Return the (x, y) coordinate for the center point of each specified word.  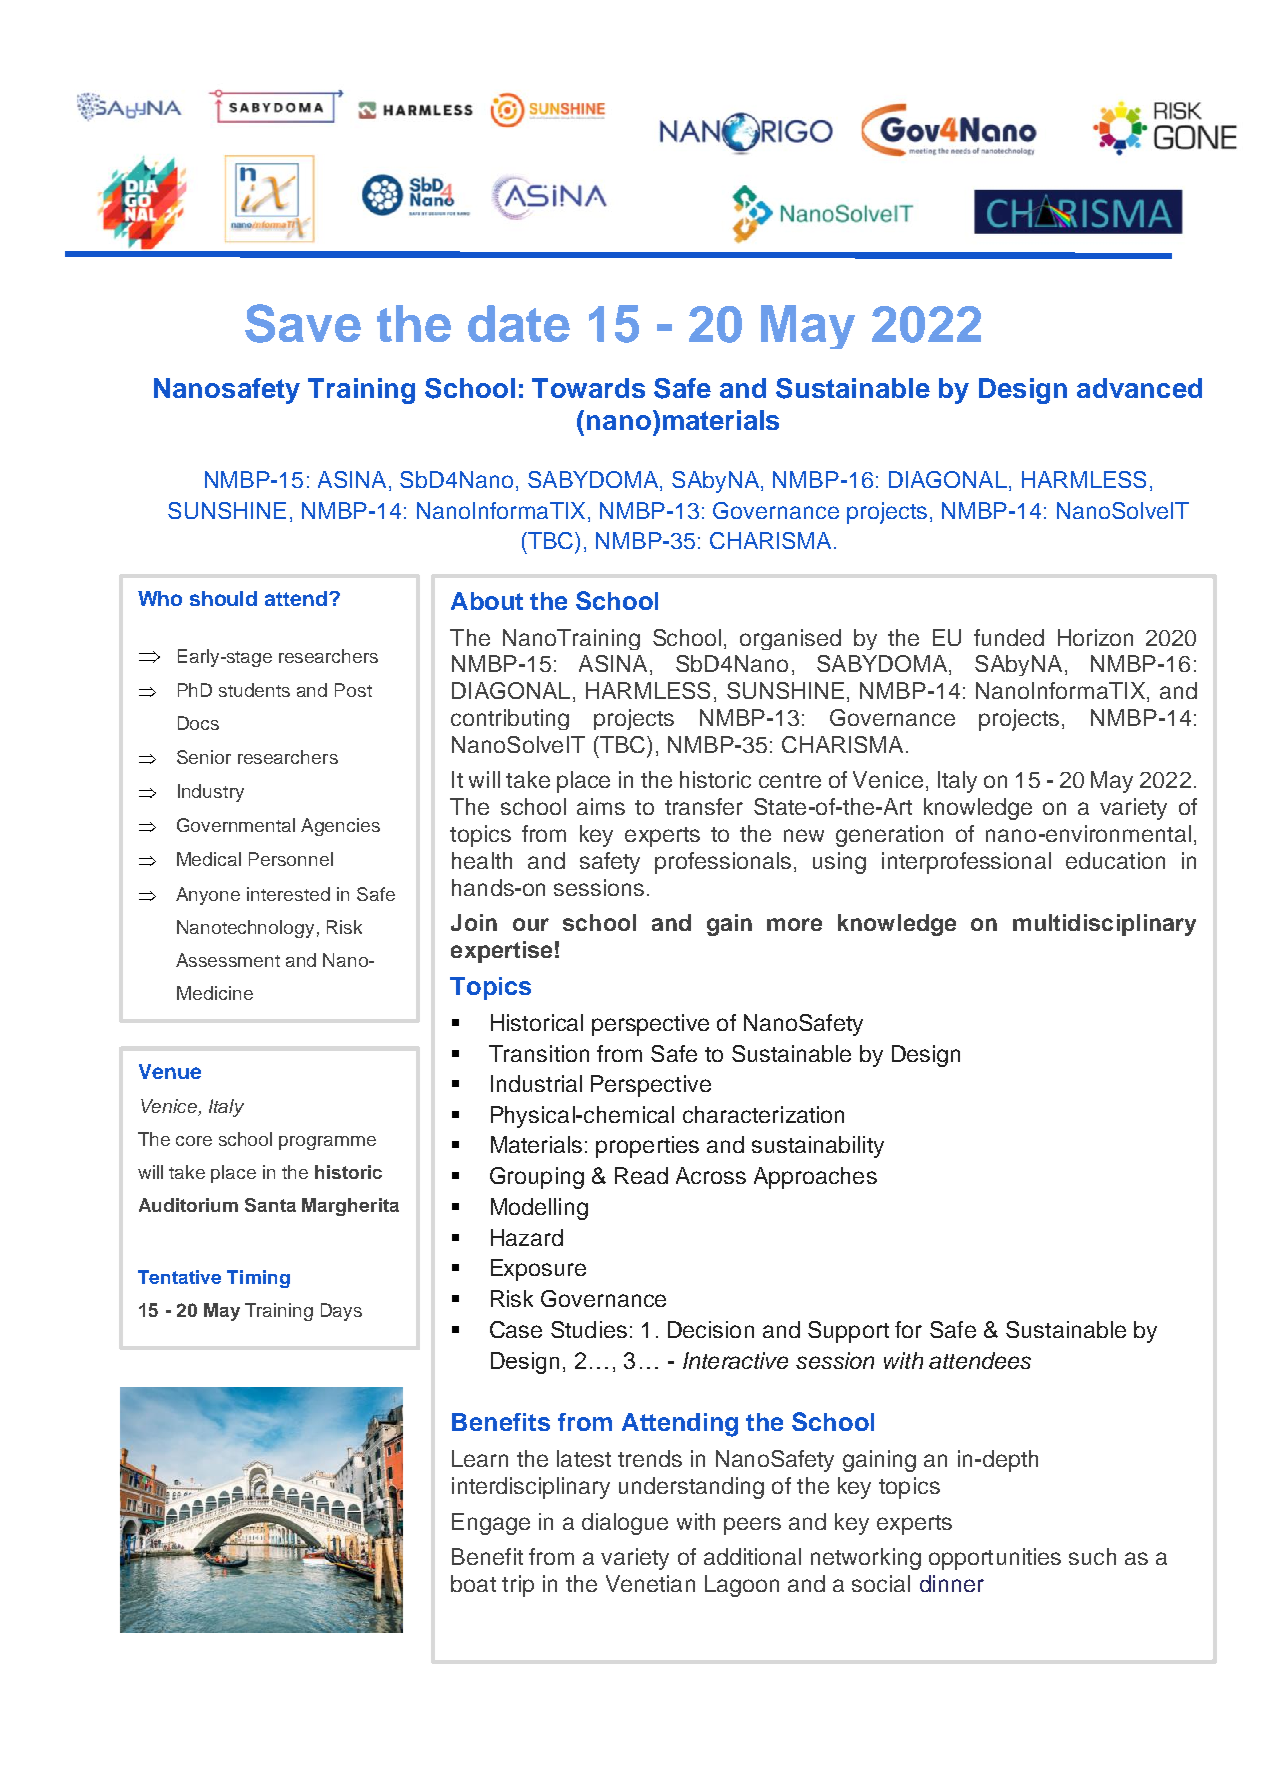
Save (303, 323)
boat (473, 1583)
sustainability (818, 1147)
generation (889, 836)
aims (601, 806)
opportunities (995, 1559)
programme (327, 1143)
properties (647, 1147)
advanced (1139, 388)
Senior (204, 757)
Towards (588, 388)
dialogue (625, 1524)
